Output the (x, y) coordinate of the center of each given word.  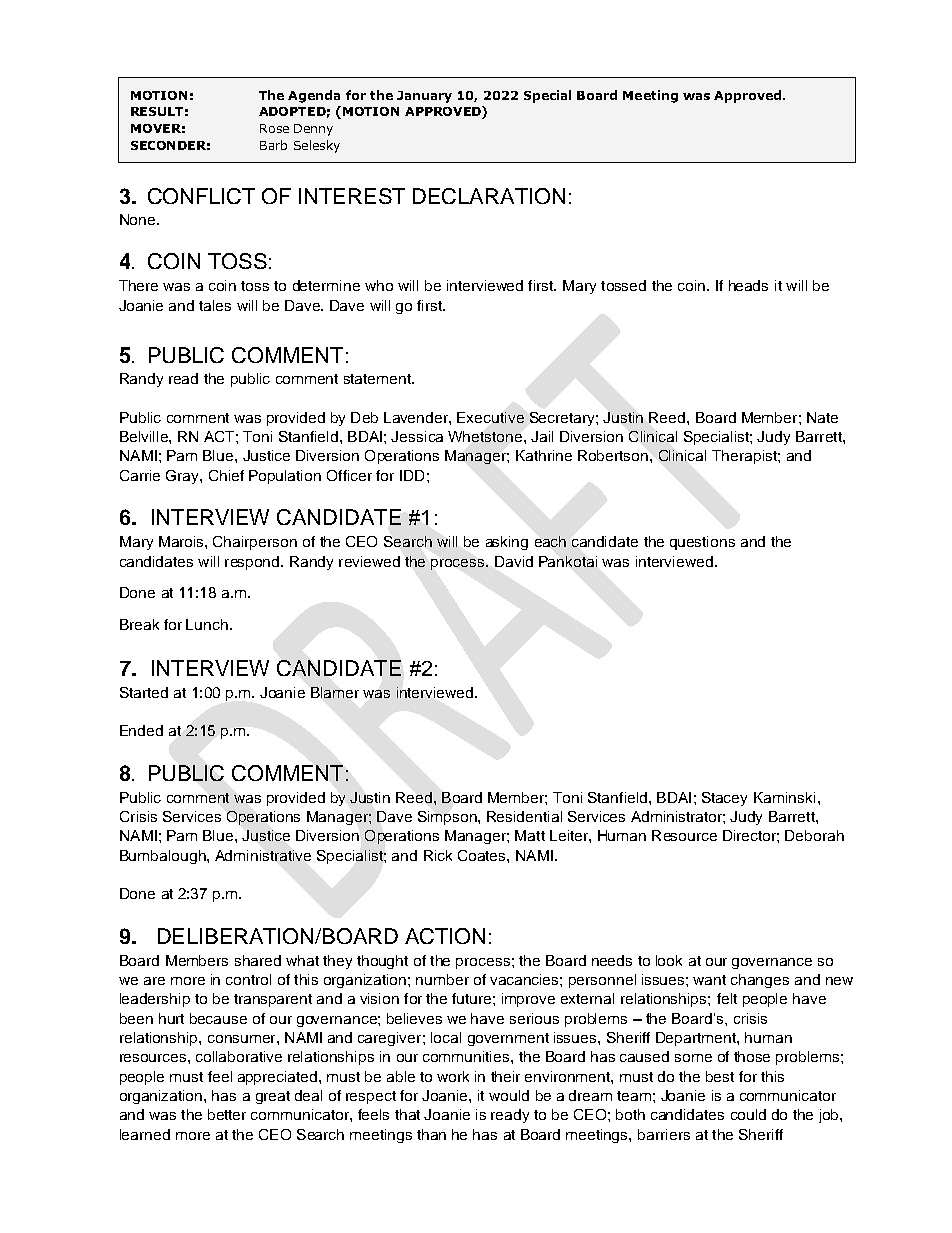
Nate (822, 417)
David (514, 561)
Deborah (814, 835)
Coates (483, 855)
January (424, 97)
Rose (274, 128)
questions (702, 543)
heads (748, 285)
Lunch (207, 624)
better (227, 1114)
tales (215, 305)
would (509, 1095)
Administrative (263, 855)
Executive (490, 417)
